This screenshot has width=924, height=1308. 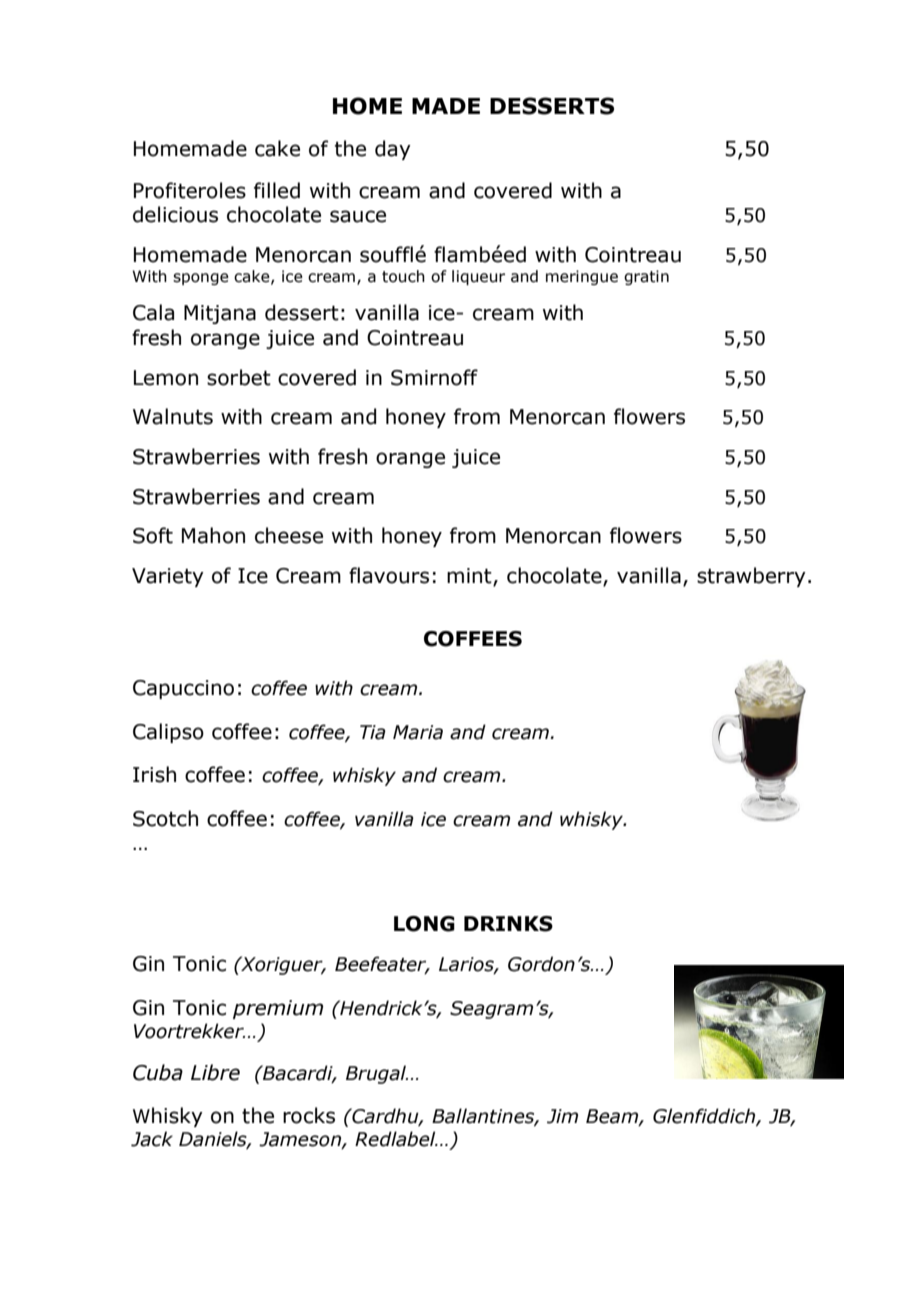 I want to click on sorbet, so click(x=239, y=377).
